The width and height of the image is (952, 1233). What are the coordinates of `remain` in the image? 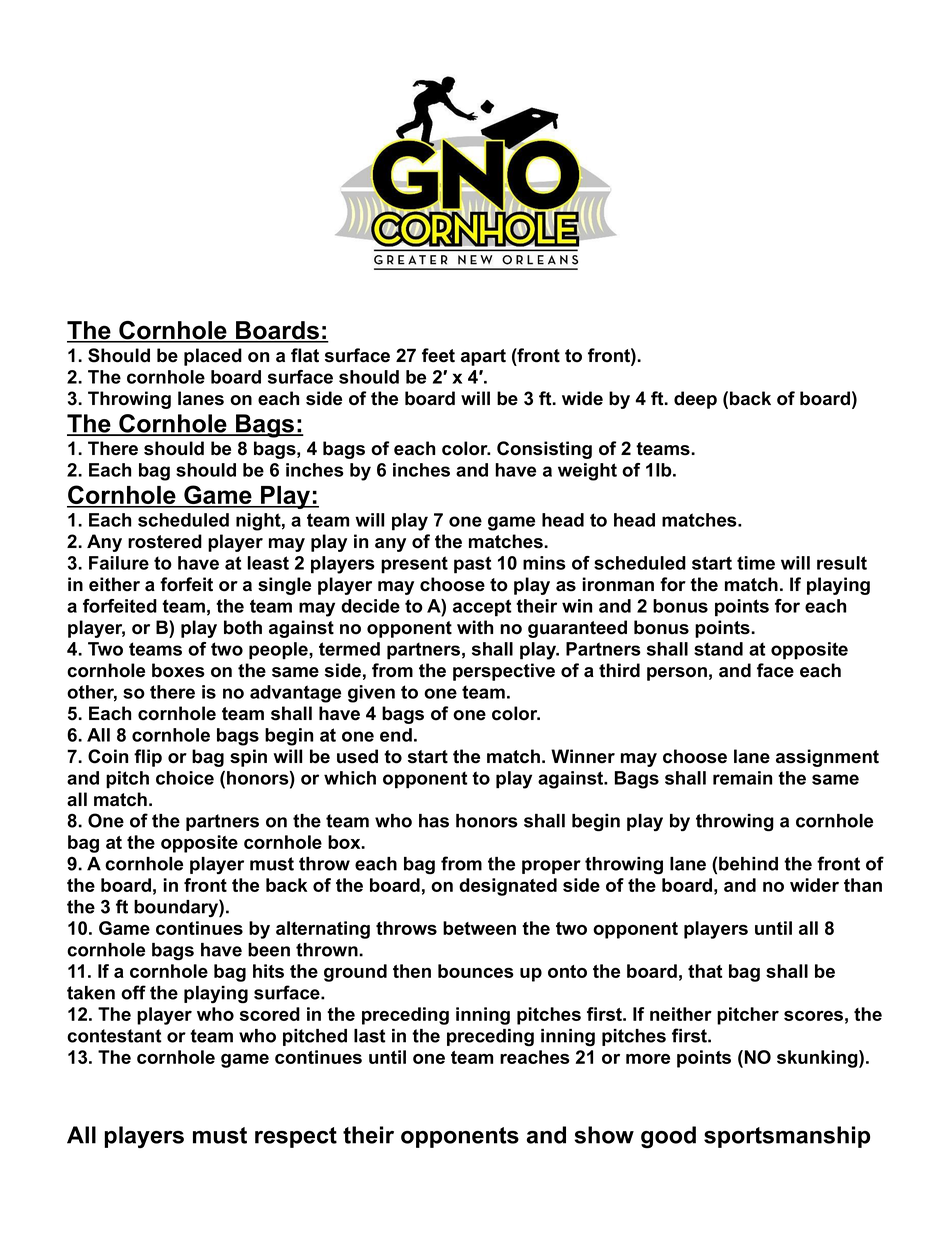 It's located at (742, 778).
